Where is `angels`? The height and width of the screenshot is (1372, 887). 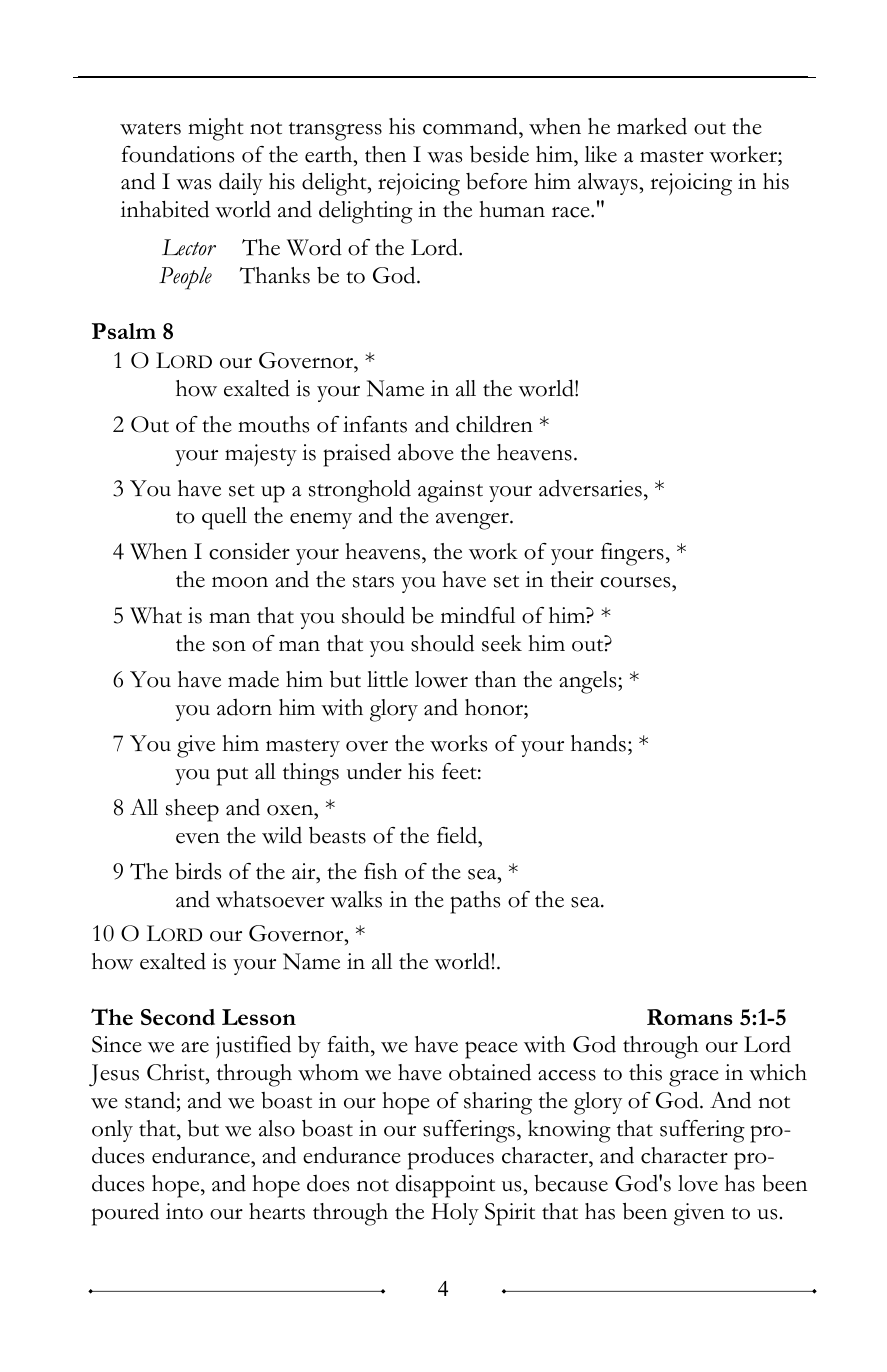
angels is located at coordinates (589, 682).
